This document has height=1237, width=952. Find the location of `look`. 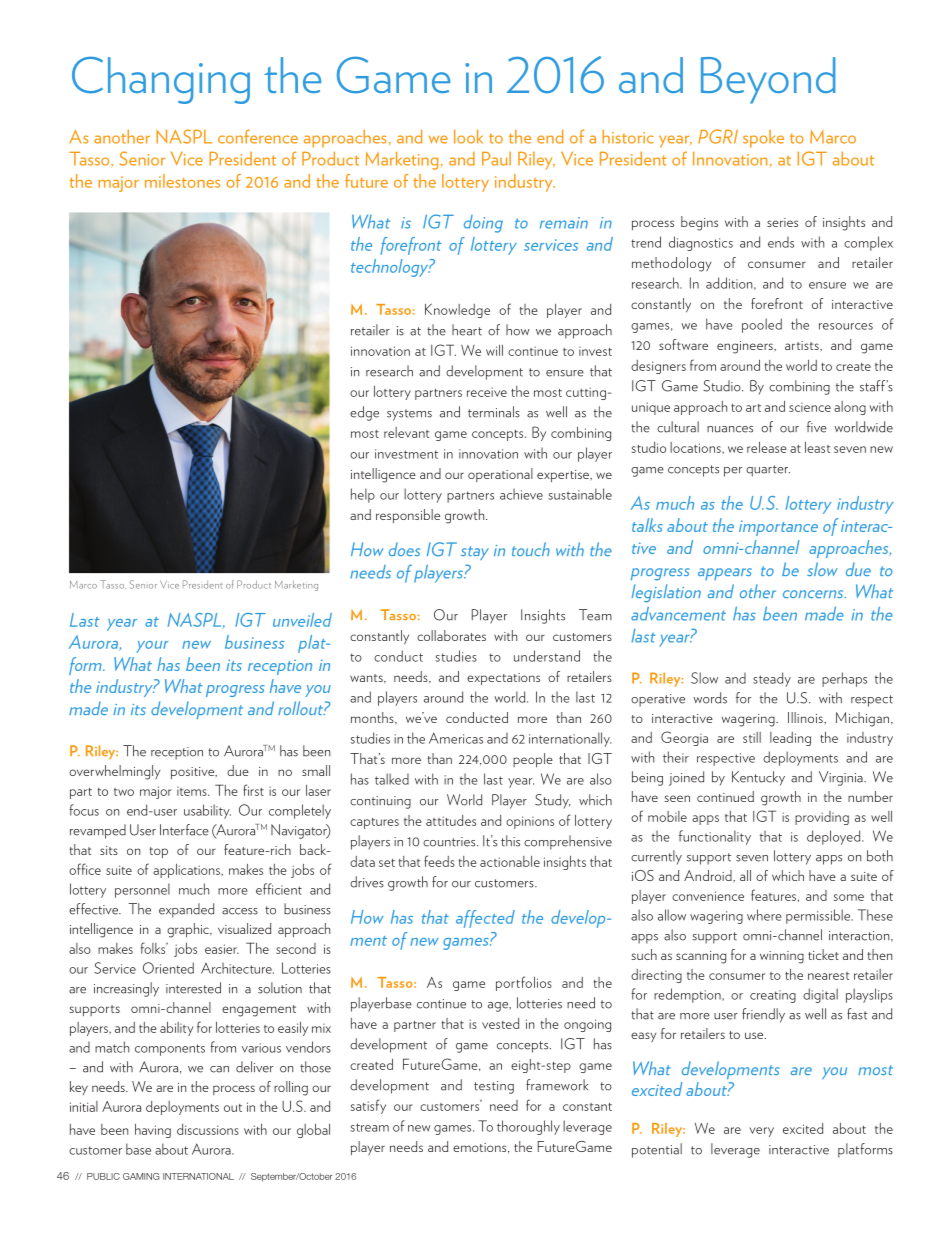

look is located at coordinates (468, 137).
